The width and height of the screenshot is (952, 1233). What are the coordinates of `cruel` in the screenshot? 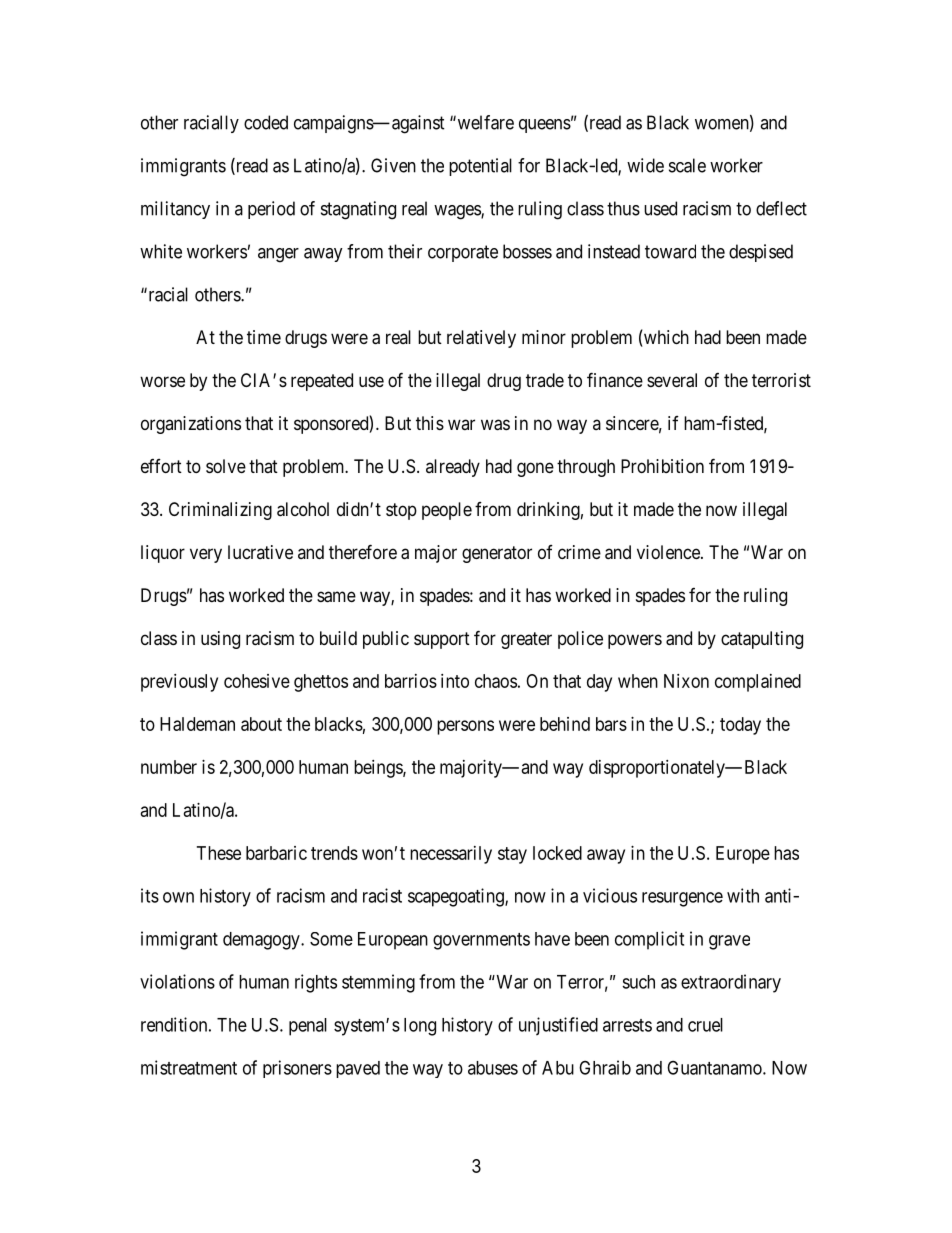 It's located at (705, 1025).
